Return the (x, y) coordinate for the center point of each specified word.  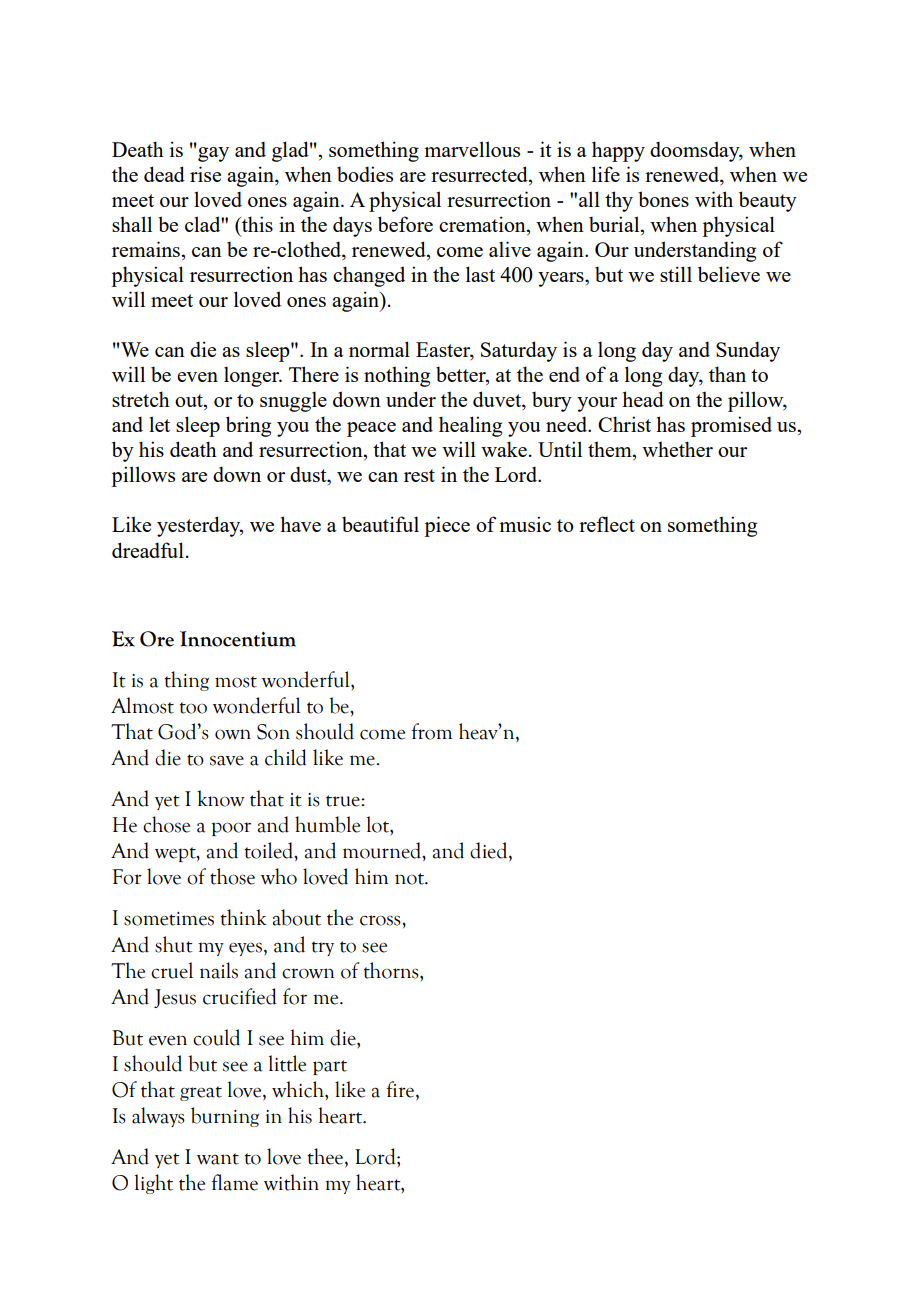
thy (619, 201)
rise (205, 174)
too (193, 708)
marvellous (472, 149)
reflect (607, 524)
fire (401, 1090)
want (218, 1159)
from (431, 731)
